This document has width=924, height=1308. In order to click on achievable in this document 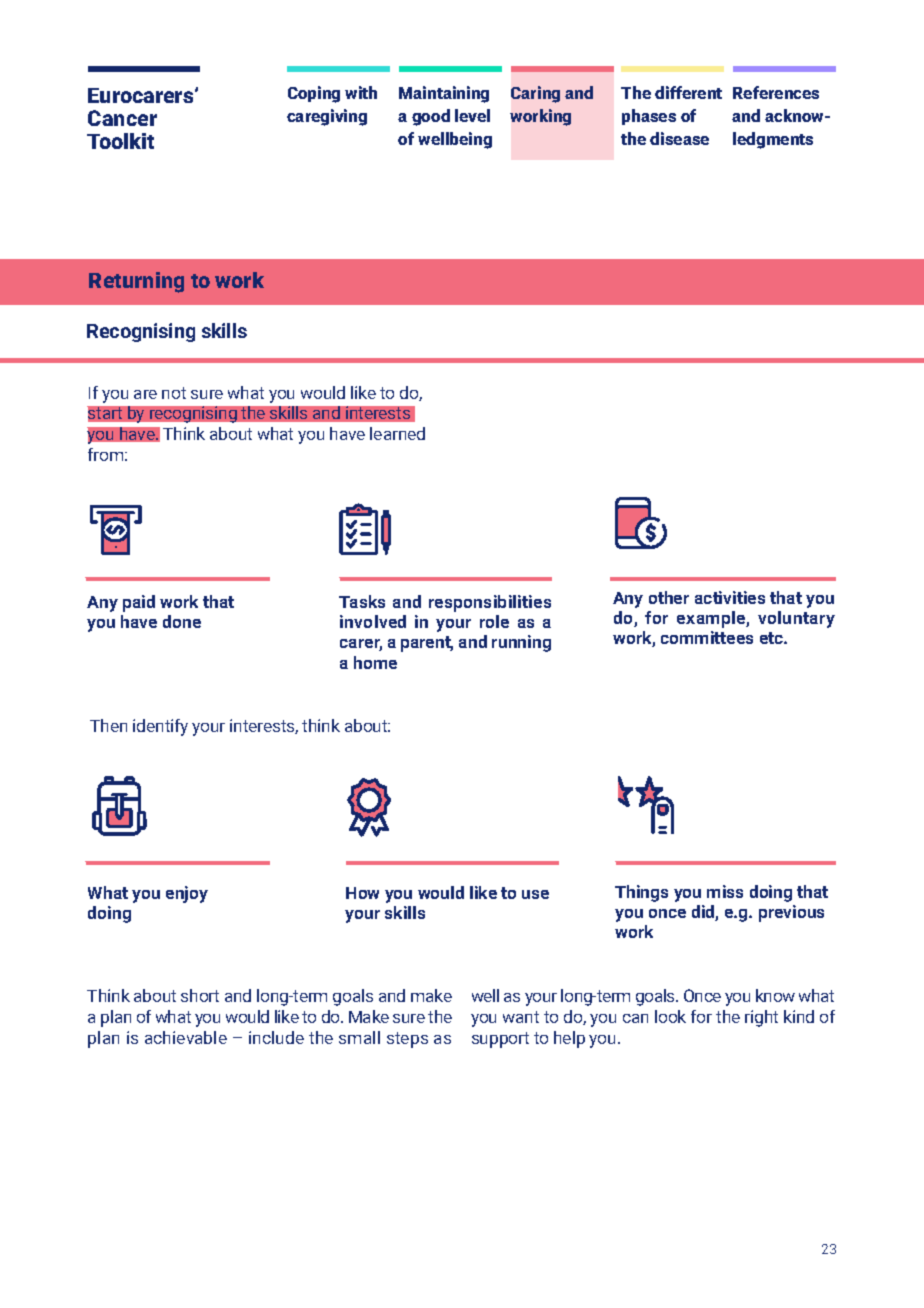, I will do `click(186, 1037)`.
